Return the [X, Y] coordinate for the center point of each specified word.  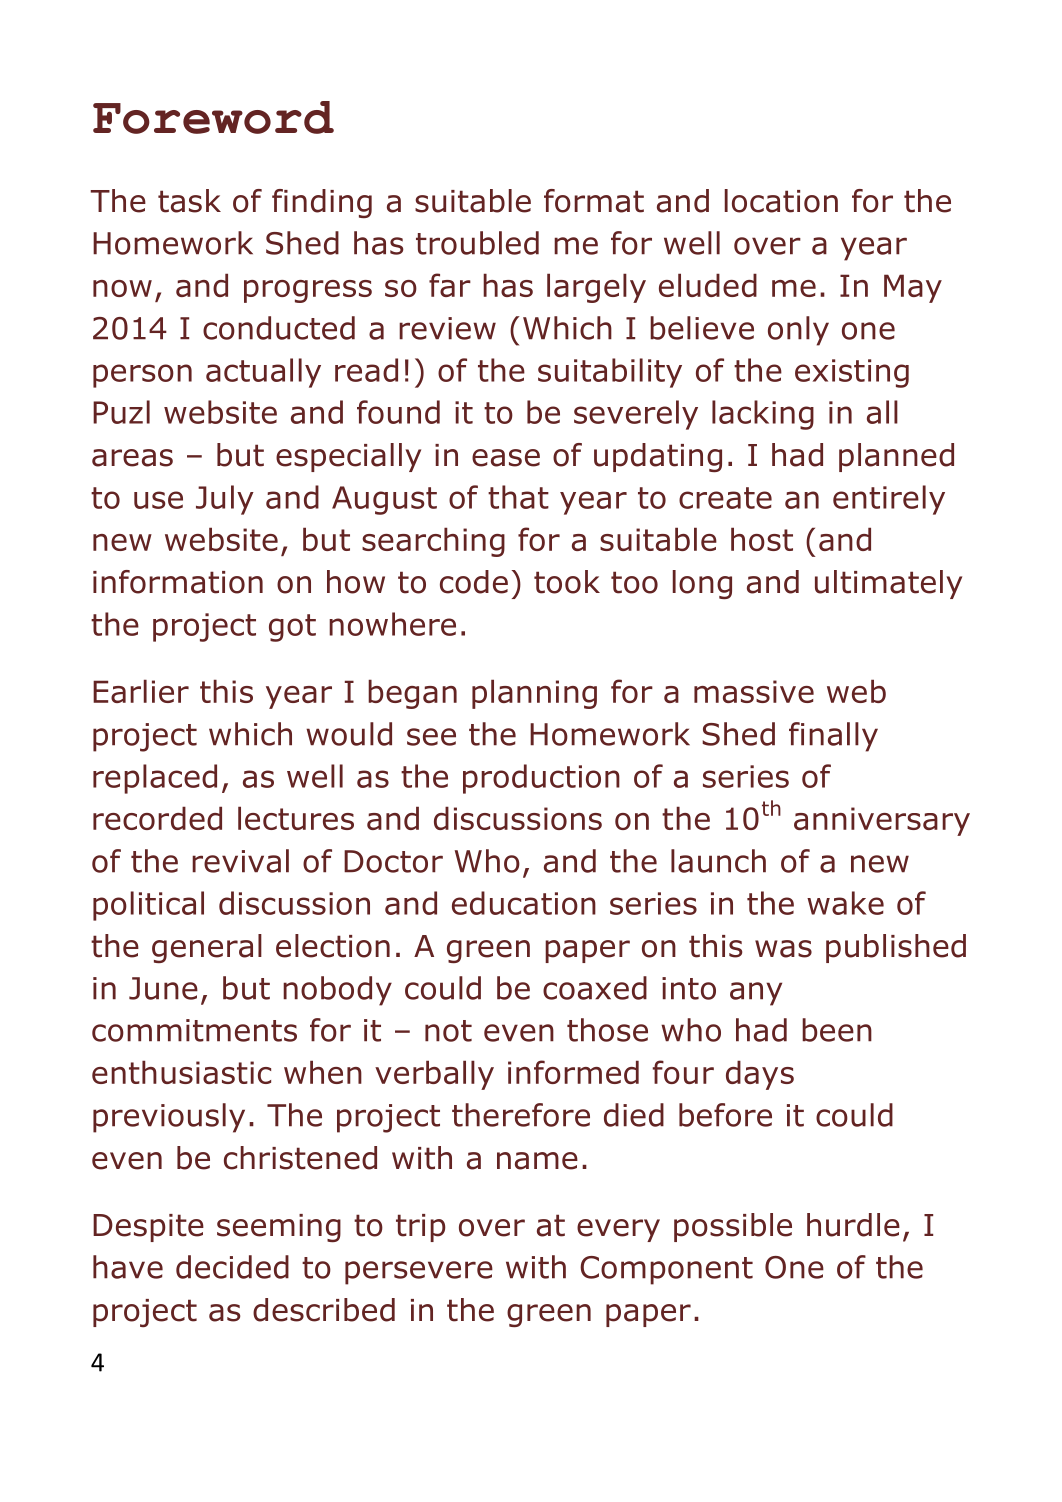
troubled [477, 243]
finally [833, 737]
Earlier [141, 691]
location [781, 201]
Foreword [213, 117]
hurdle [853, 1225]
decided [232, 1267]
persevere [419, 1273]
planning [534, 694]
